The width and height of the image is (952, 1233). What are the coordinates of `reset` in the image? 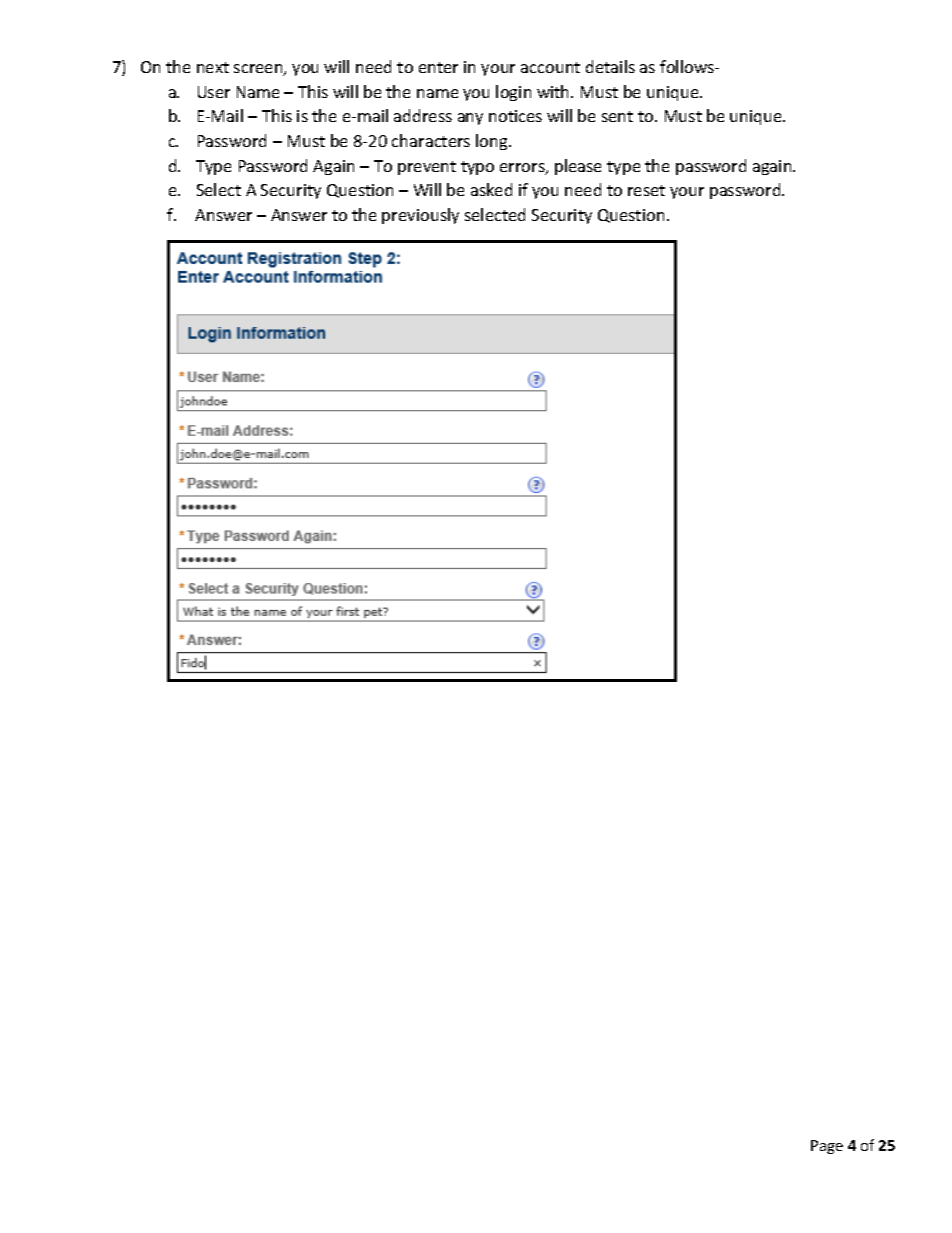 It's located at (646, 190).
